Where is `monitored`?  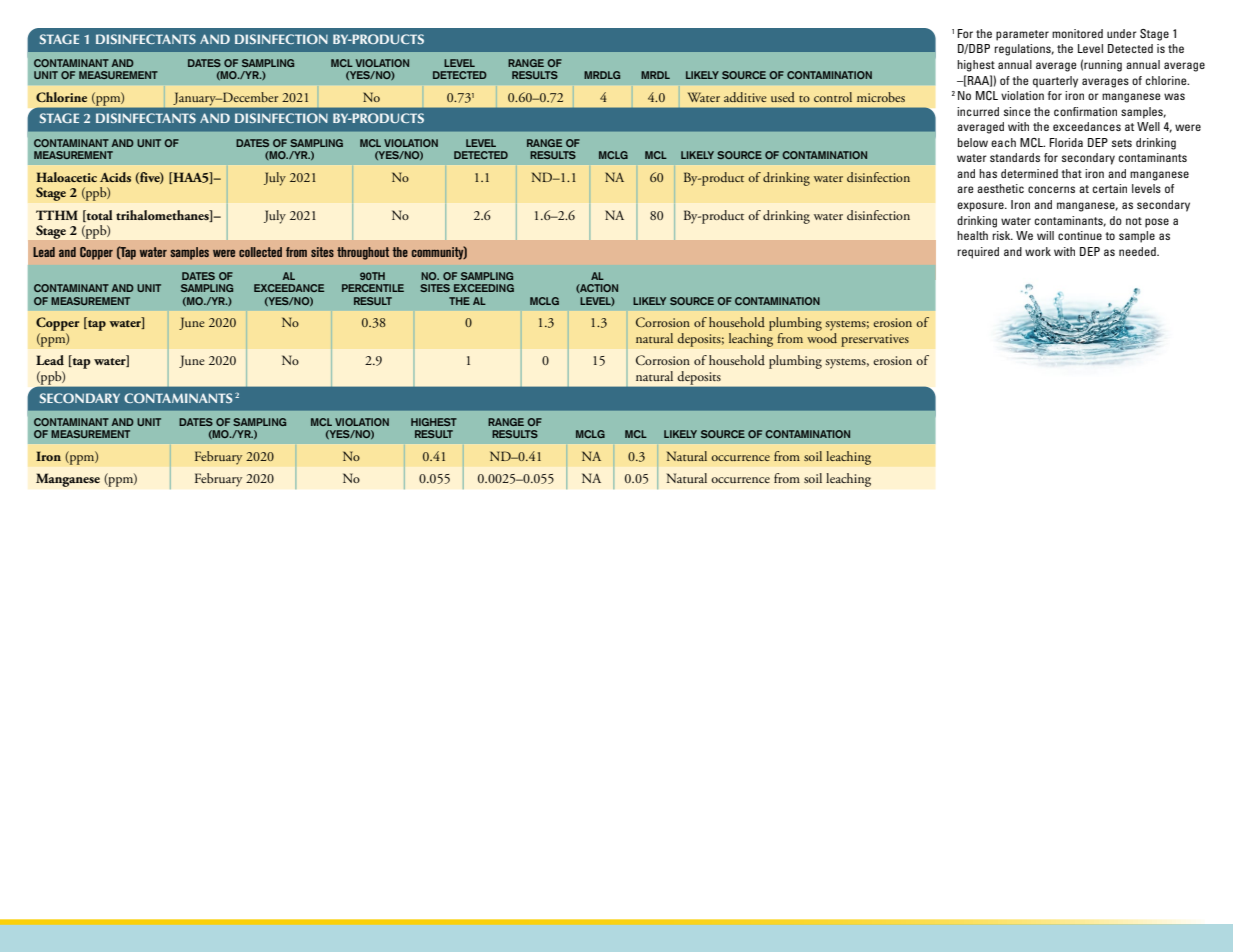 monitored is located at coordinates (1077, 33).
